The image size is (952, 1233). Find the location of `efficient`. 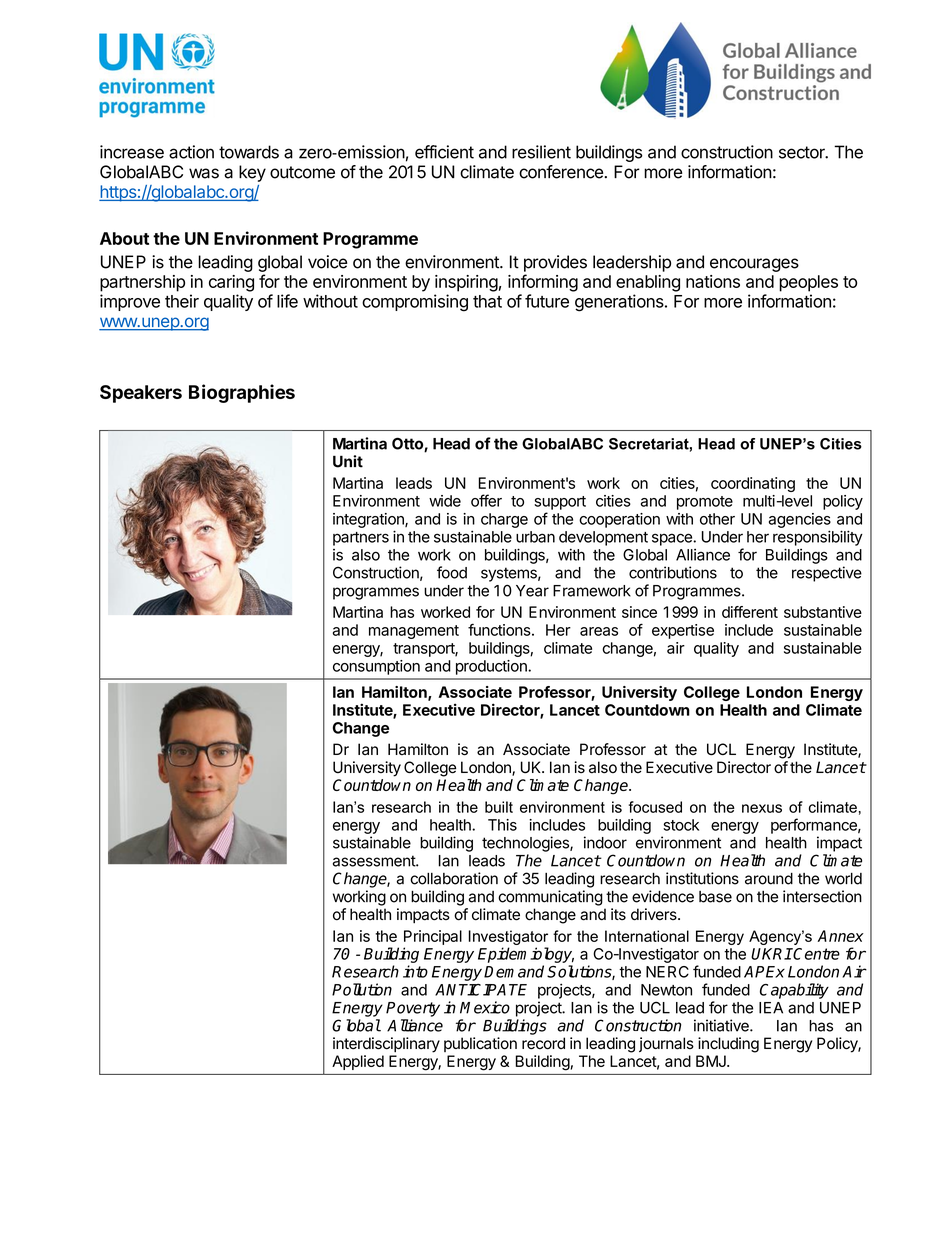

efficient is located at coordinates (444, 152).
